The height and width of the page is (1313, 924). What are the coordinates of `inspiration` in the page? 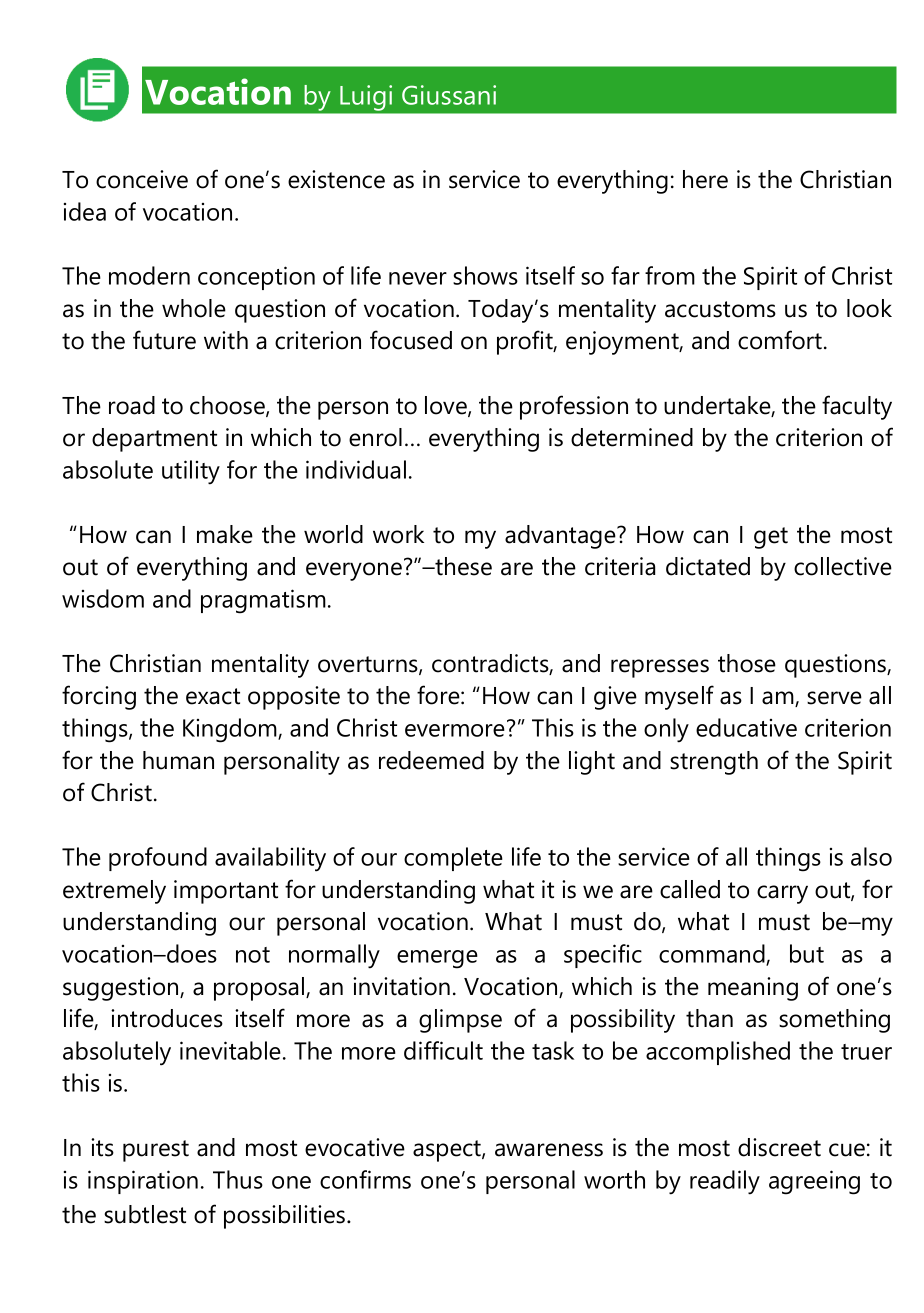 It's located at (143, 1182).
